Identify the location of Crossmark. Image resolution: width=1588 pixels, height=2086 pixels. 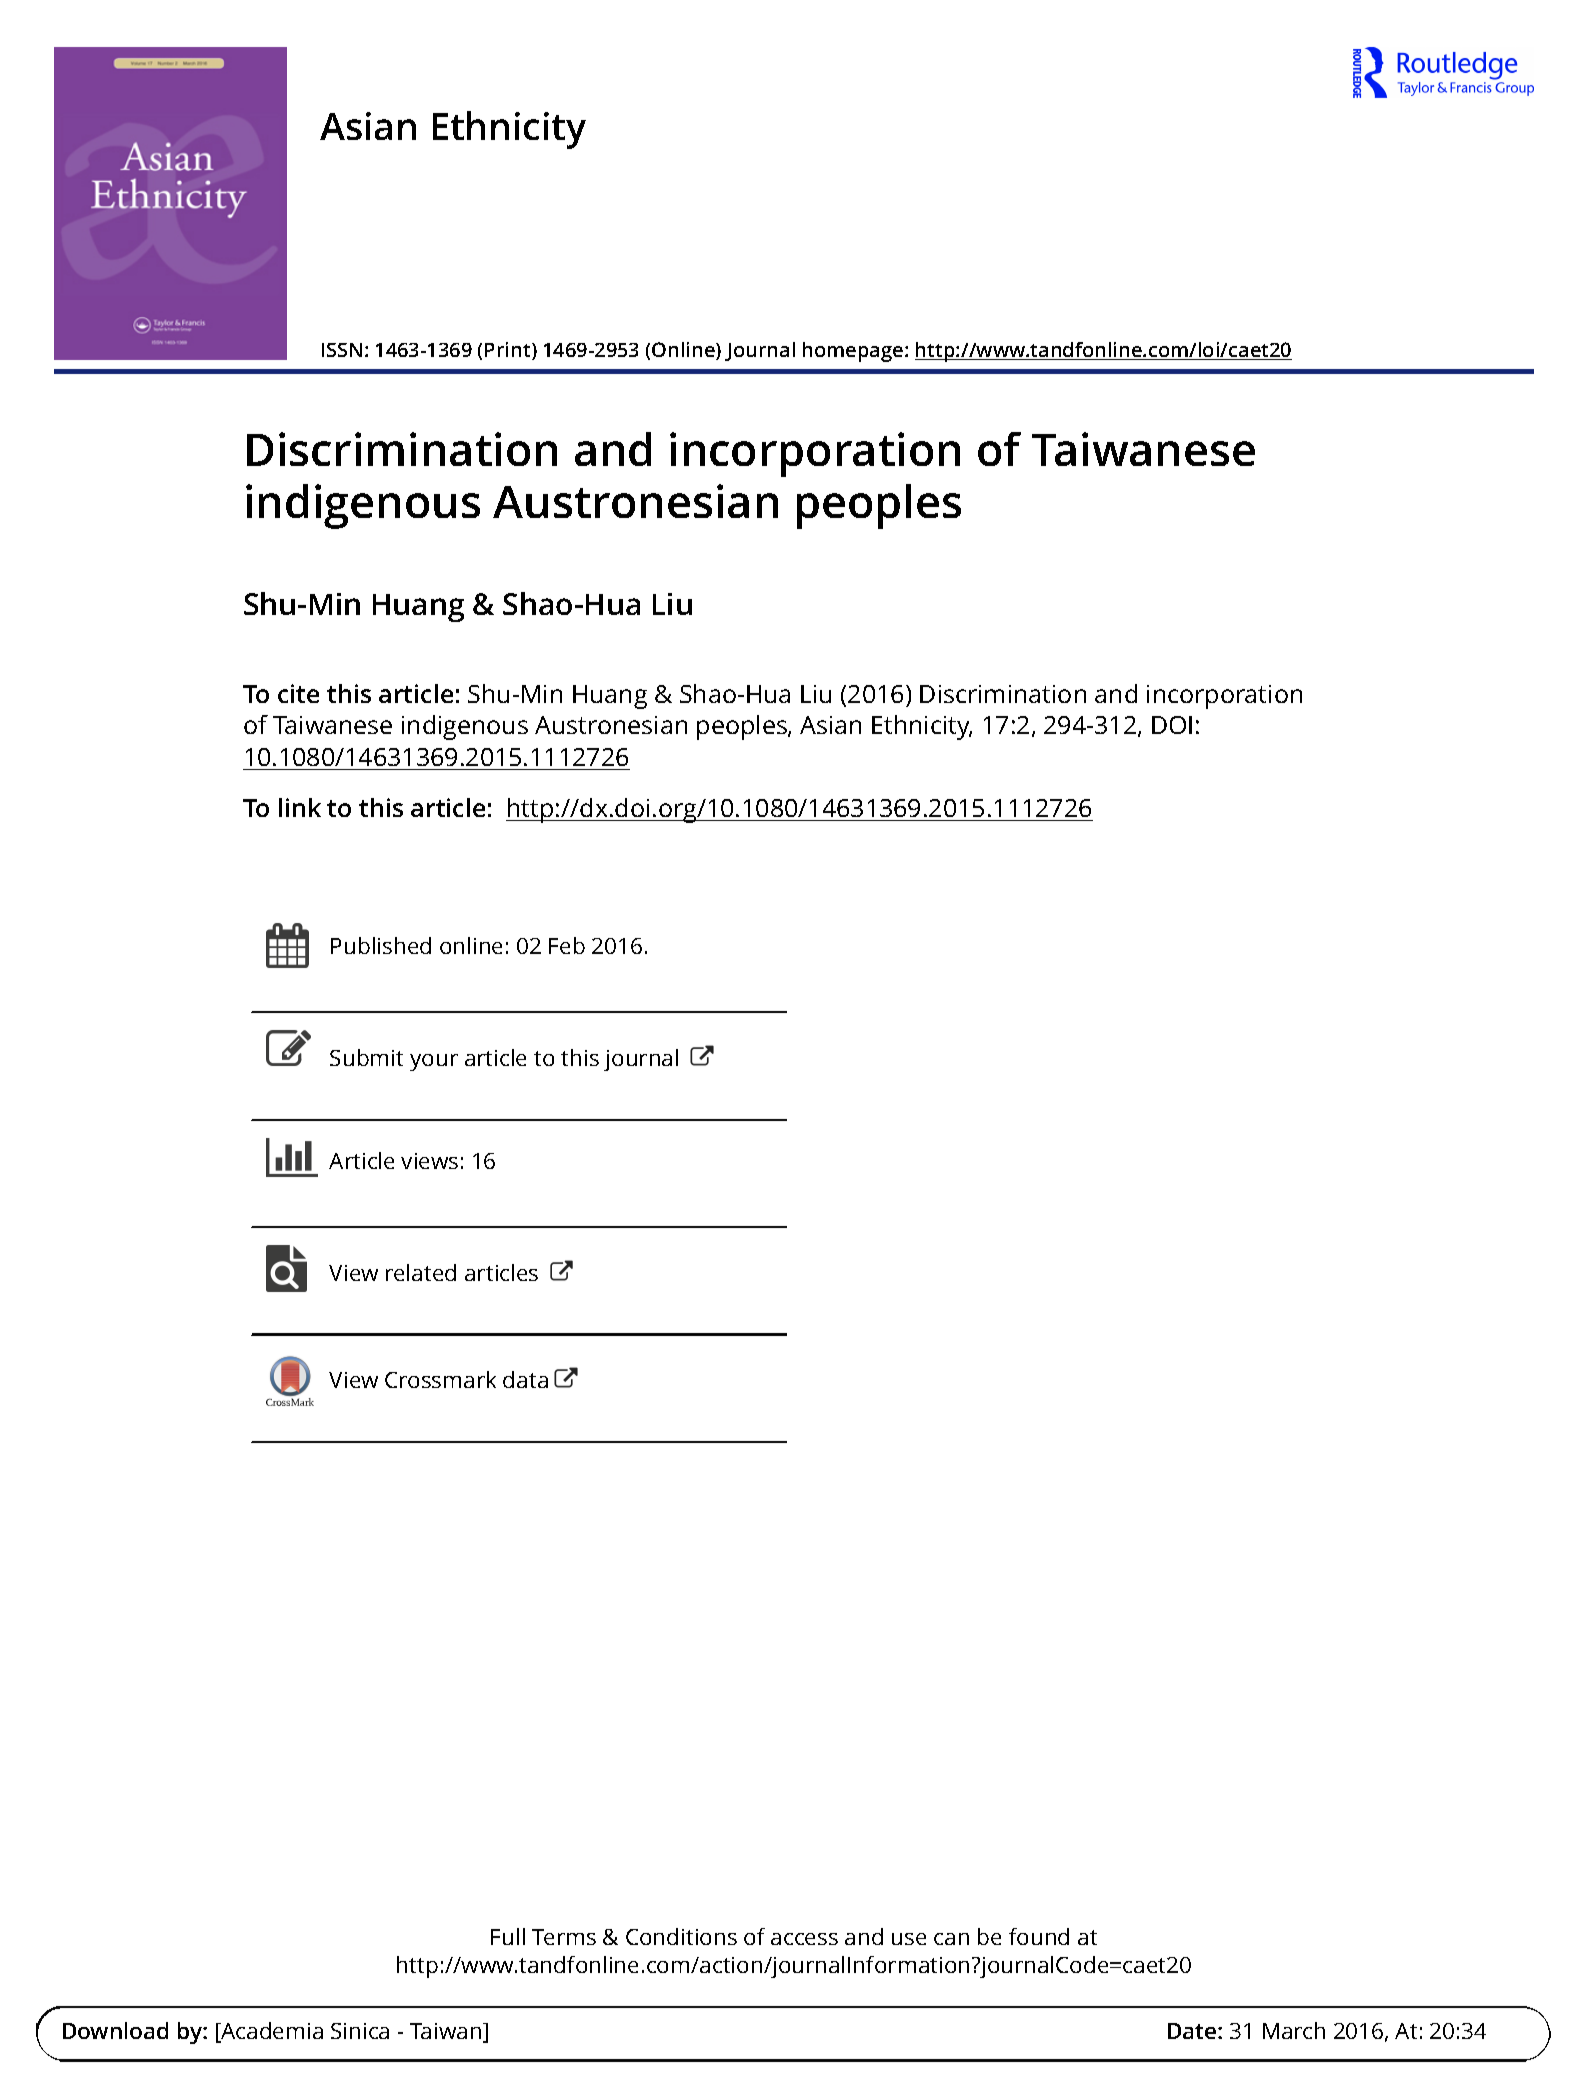
(440, 1379).
